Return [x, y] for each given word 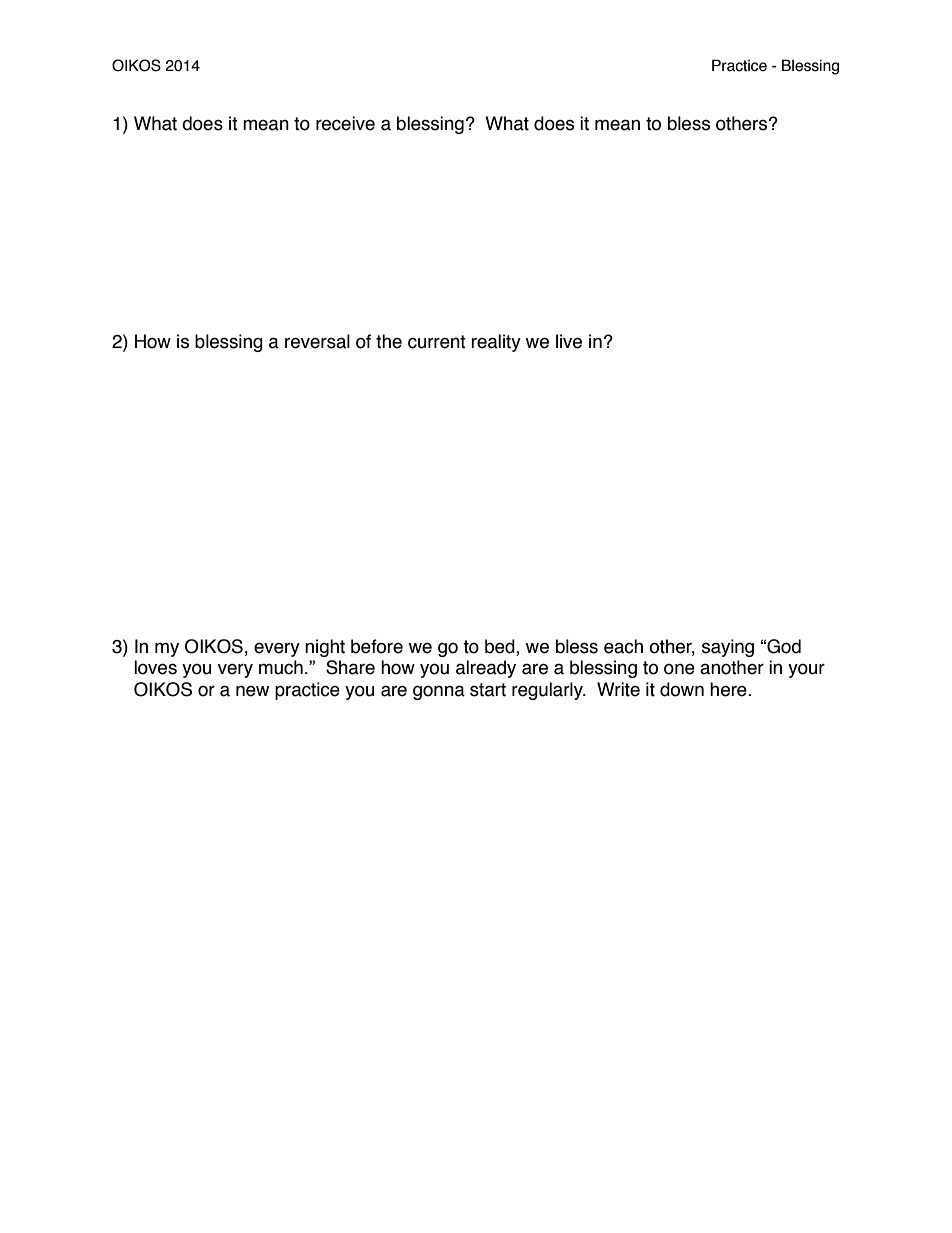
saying [728, 648]
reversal [317, 341]
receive [345, 123]
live [569, 341]
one [679, 669]
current [437, 342]
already [486, 669]
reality [496, 343]
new [252, 691]
